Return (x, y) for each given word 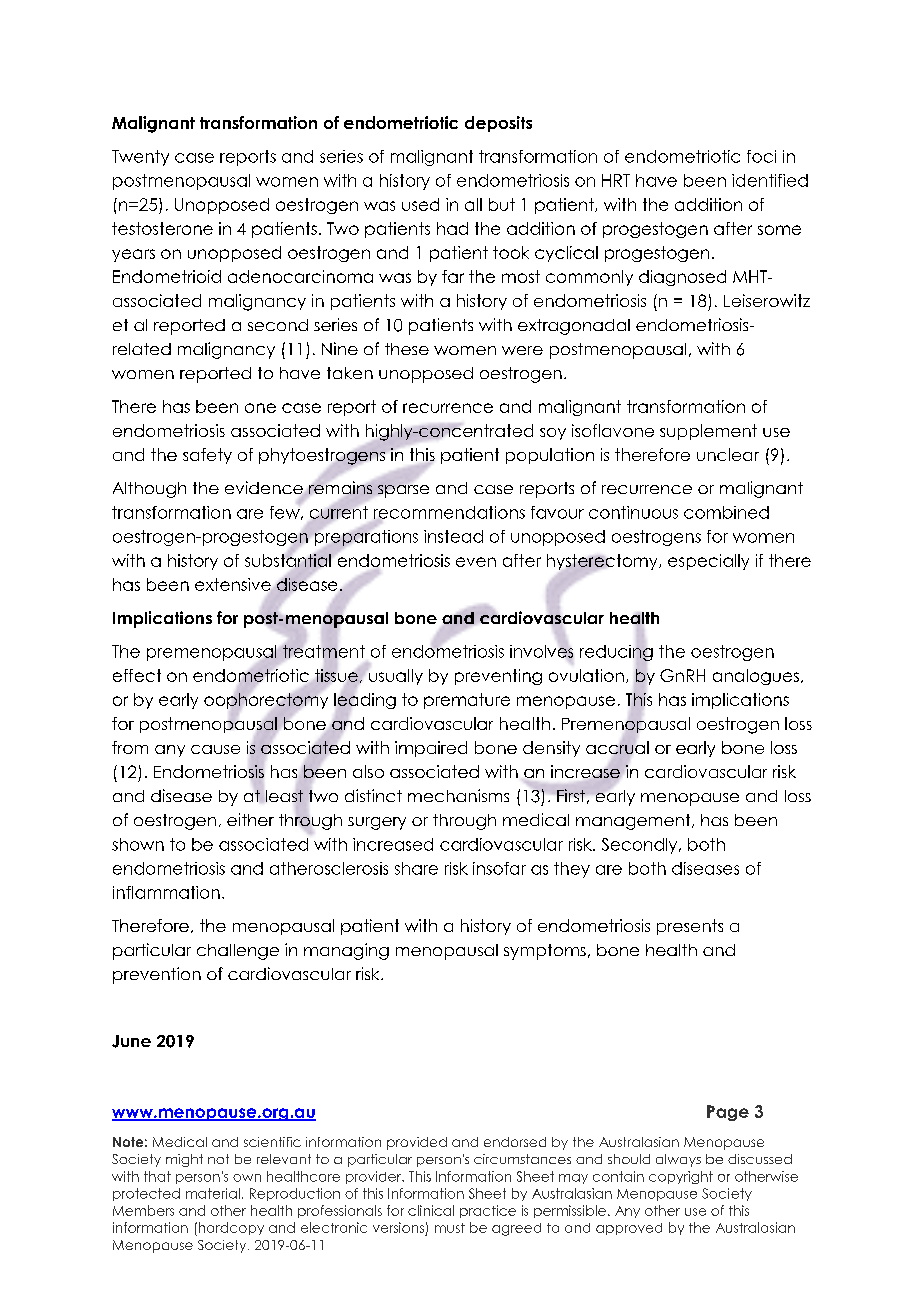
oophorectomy (266, 701)
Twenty (140, 158)
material (213, 1193)
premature (467, 701)
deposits (498, 124)
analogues (756, 677)
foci (761, 156)
